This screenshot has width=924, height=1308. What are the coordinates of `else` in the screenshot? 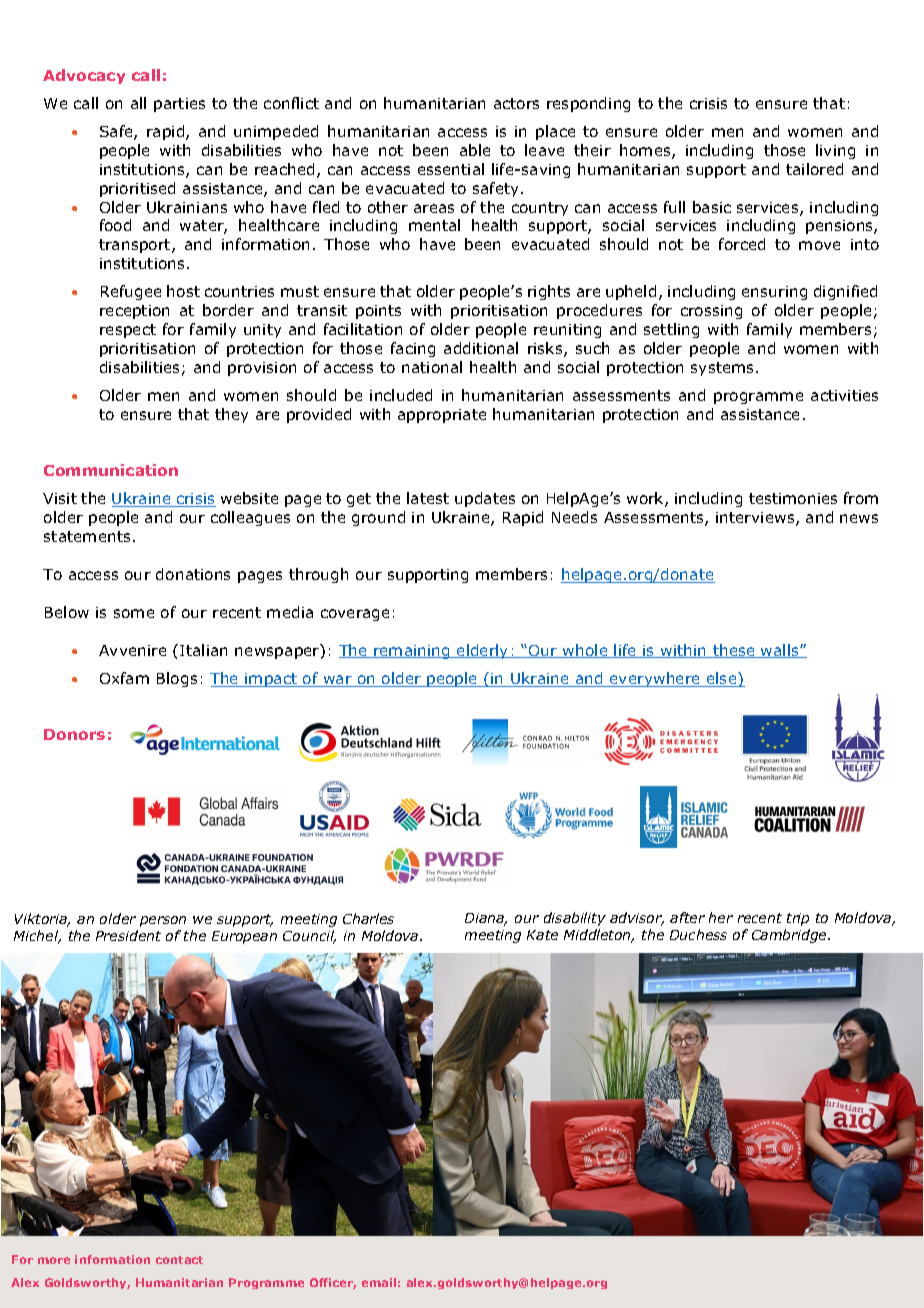 It's located at (722, 679).
